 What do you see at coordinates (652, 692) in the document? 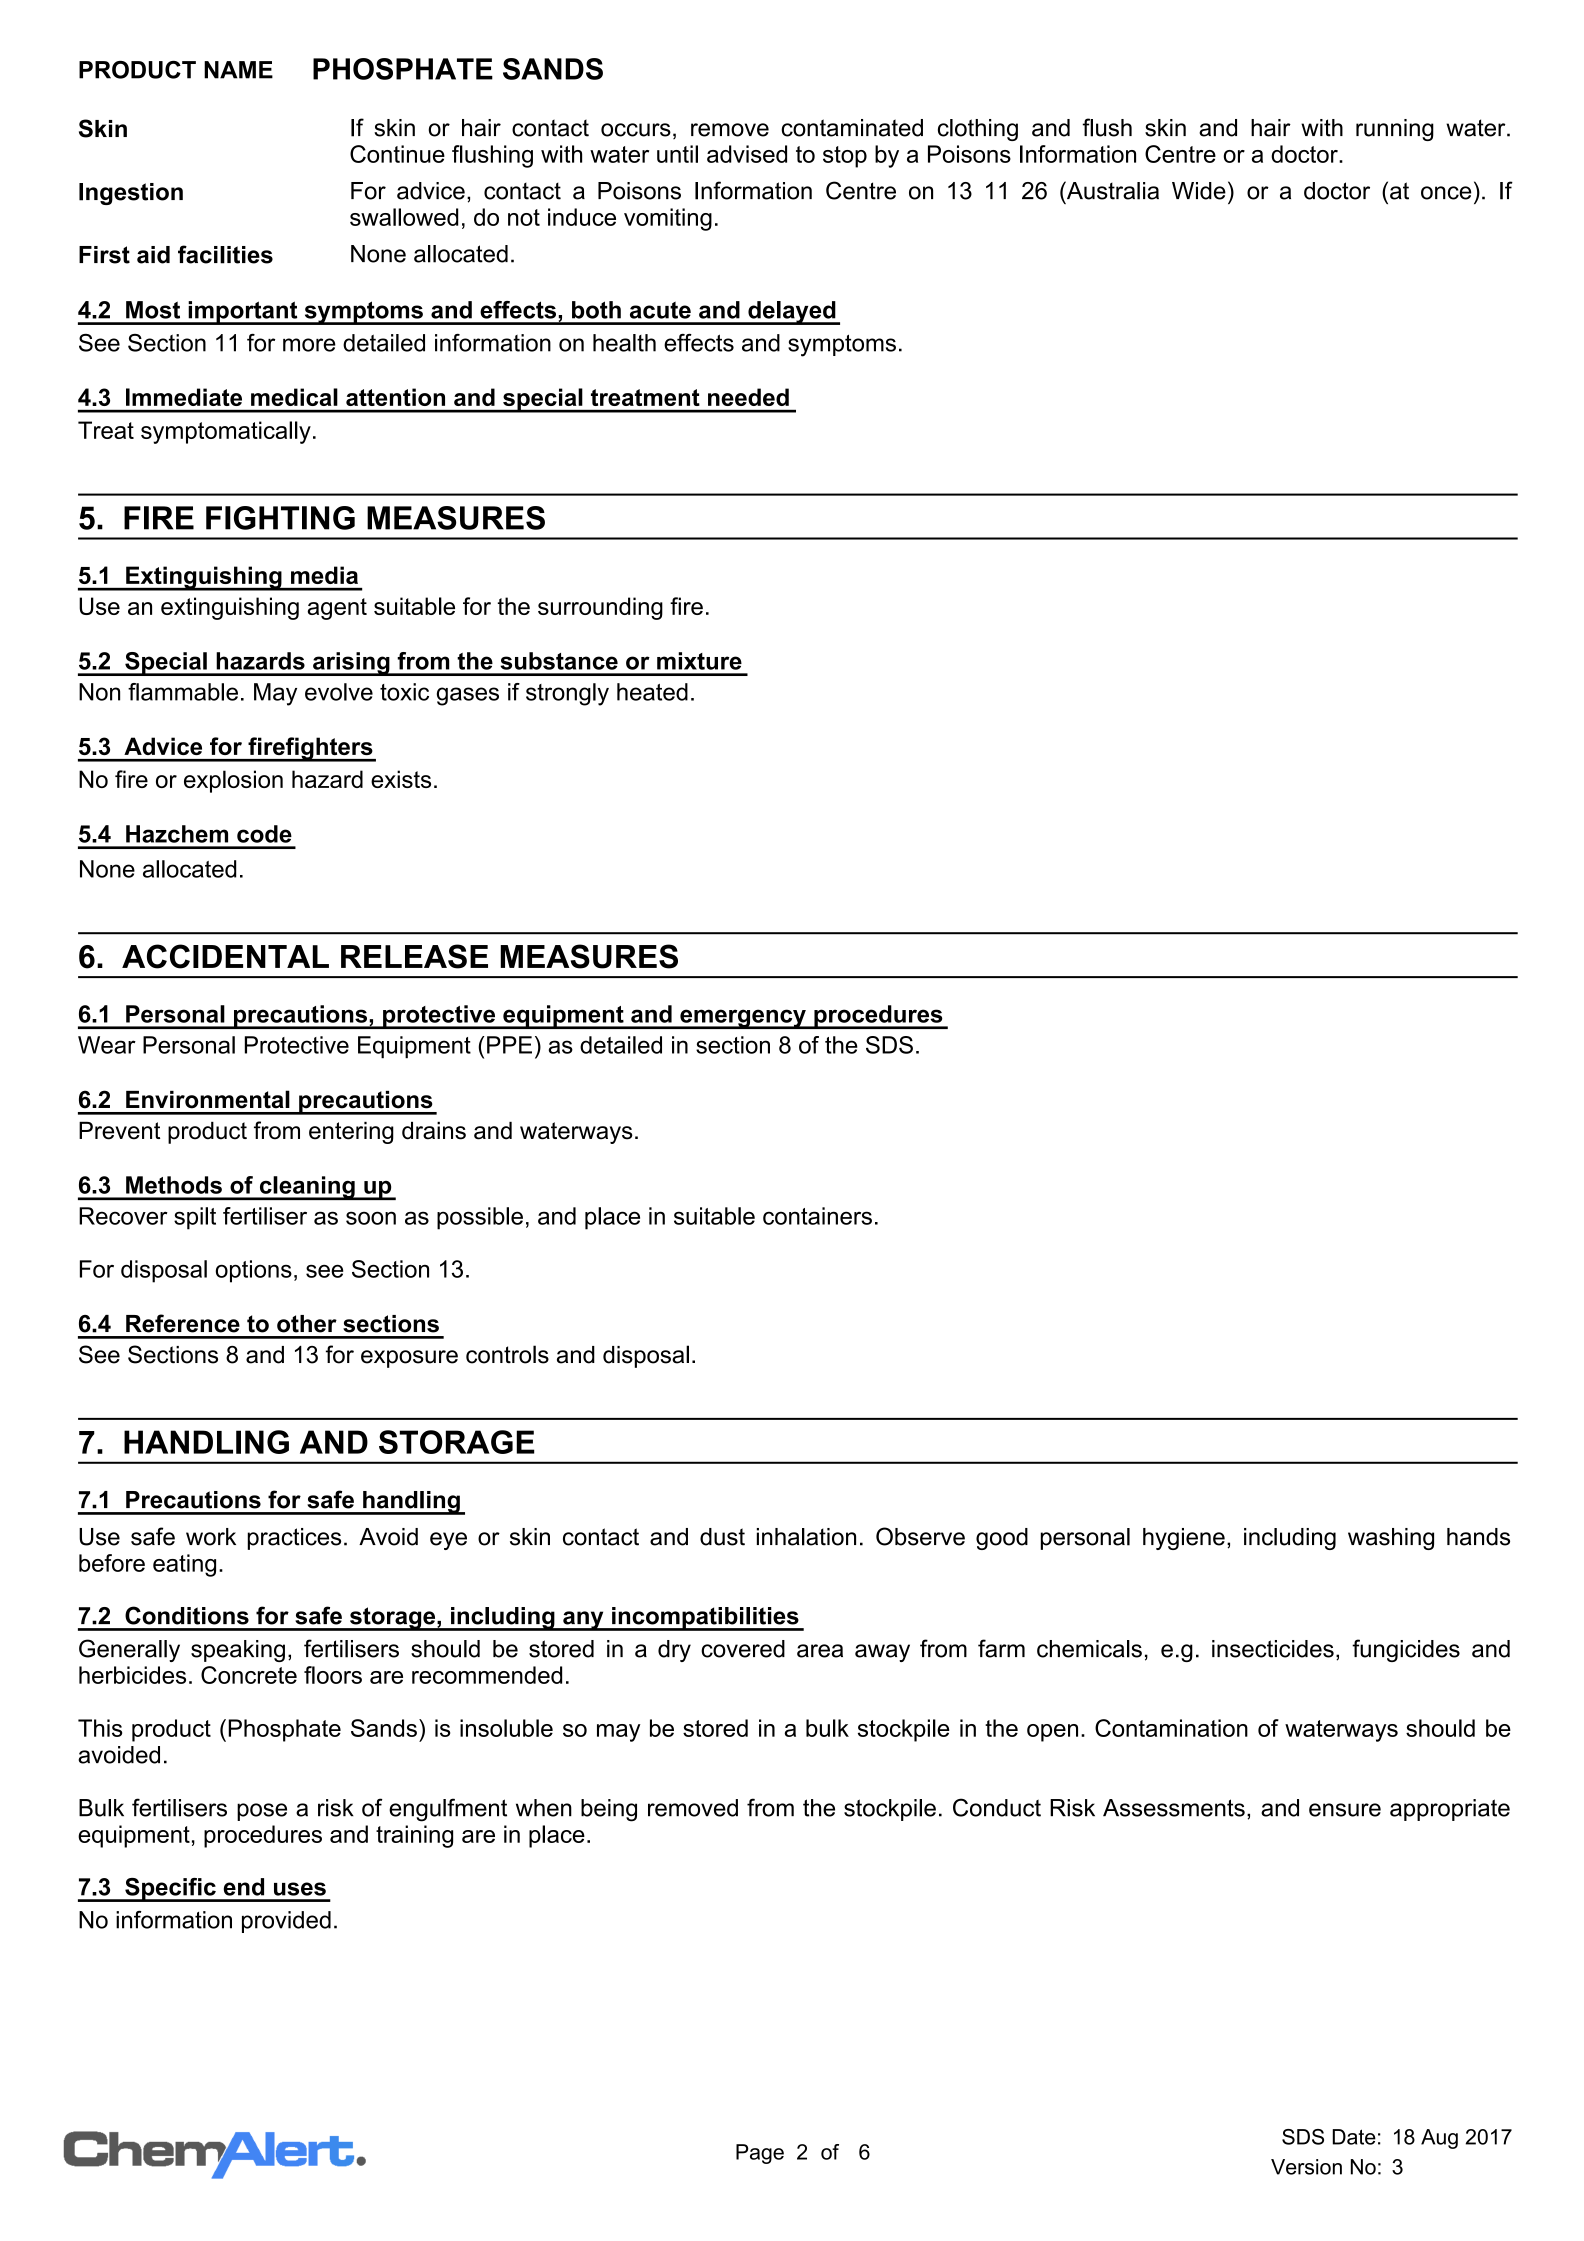
I see `heated` at bounding box center [652, 692].
